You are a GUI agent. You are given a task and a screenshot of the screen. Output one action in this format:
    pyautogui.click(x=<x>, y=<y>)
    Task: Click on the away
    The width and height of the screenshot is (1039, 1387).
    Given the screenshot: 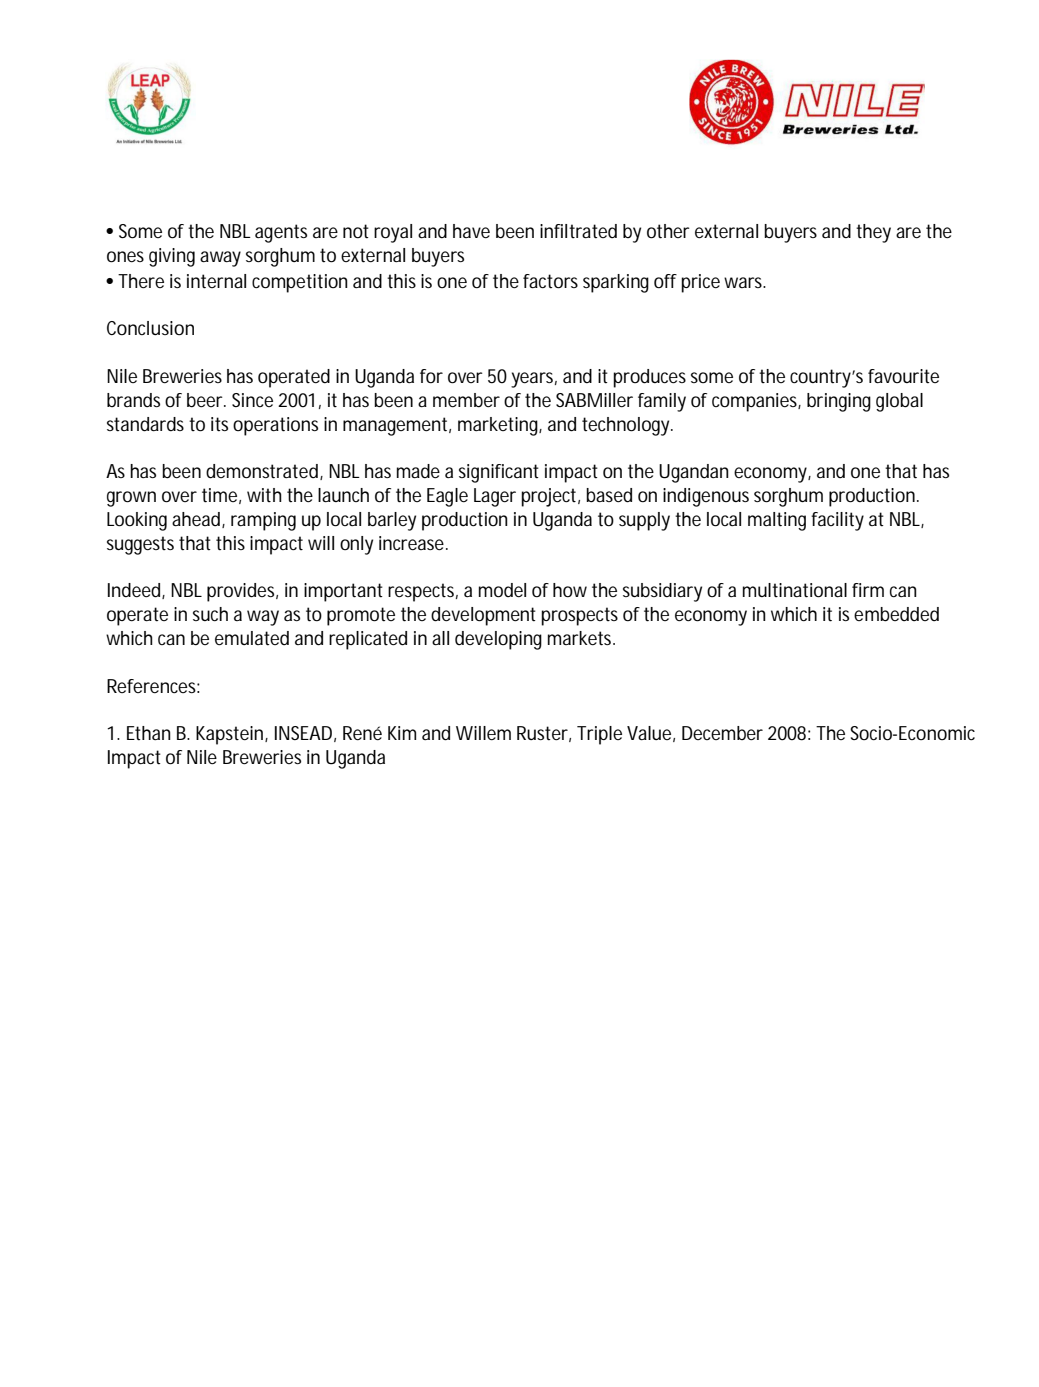 What is the action you would take?
    pyautogui.click(x=220, y=259)
